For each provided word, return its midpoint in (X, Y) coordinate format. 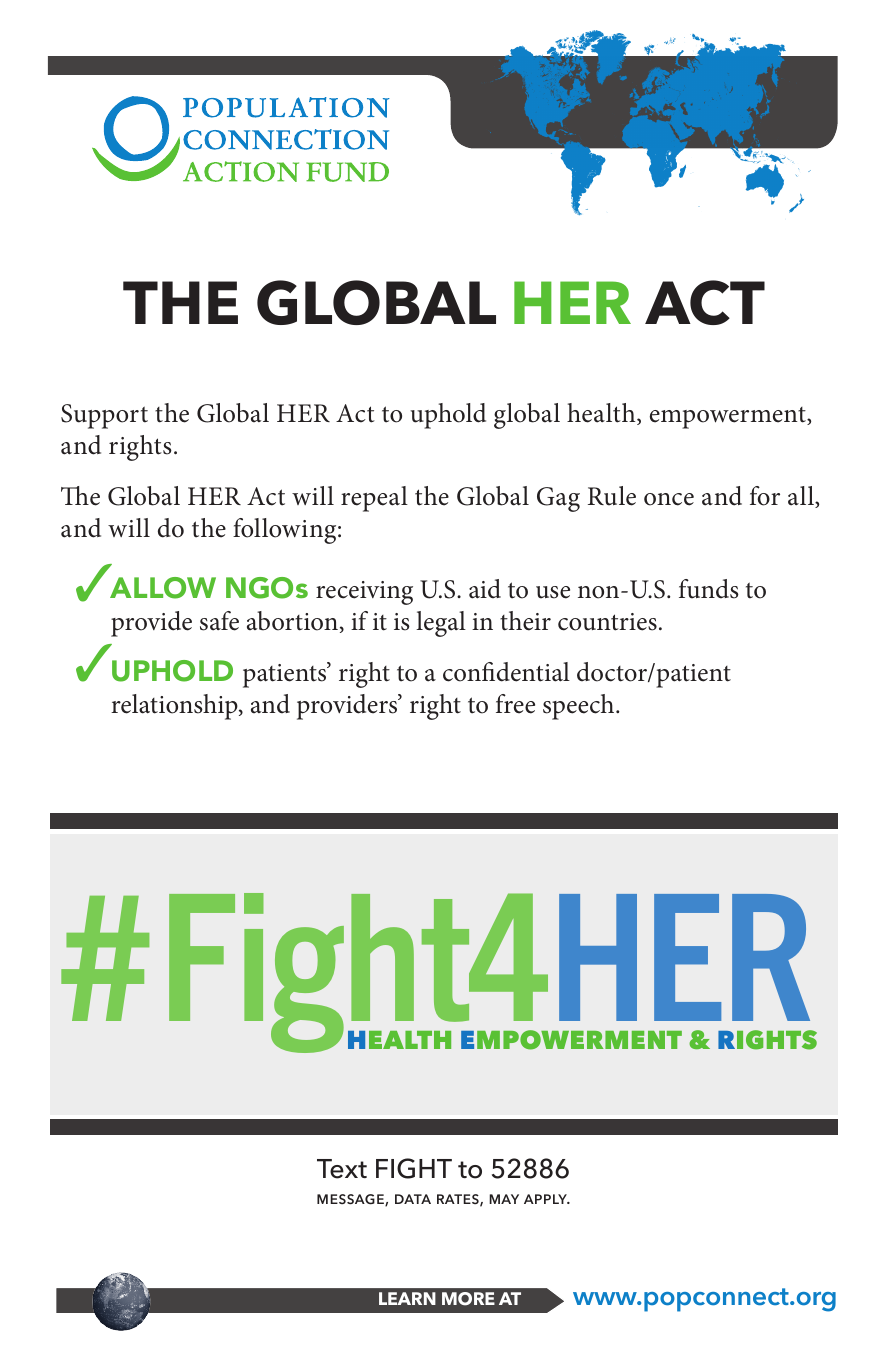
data (413, 1199)
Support (104, 416)
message (351, 1200)
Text (342, 1169)
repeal (374, 499)
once (669, 499)
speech (580, 707)
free (515, 704)
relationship (175, 707)
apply (546, 1199)
